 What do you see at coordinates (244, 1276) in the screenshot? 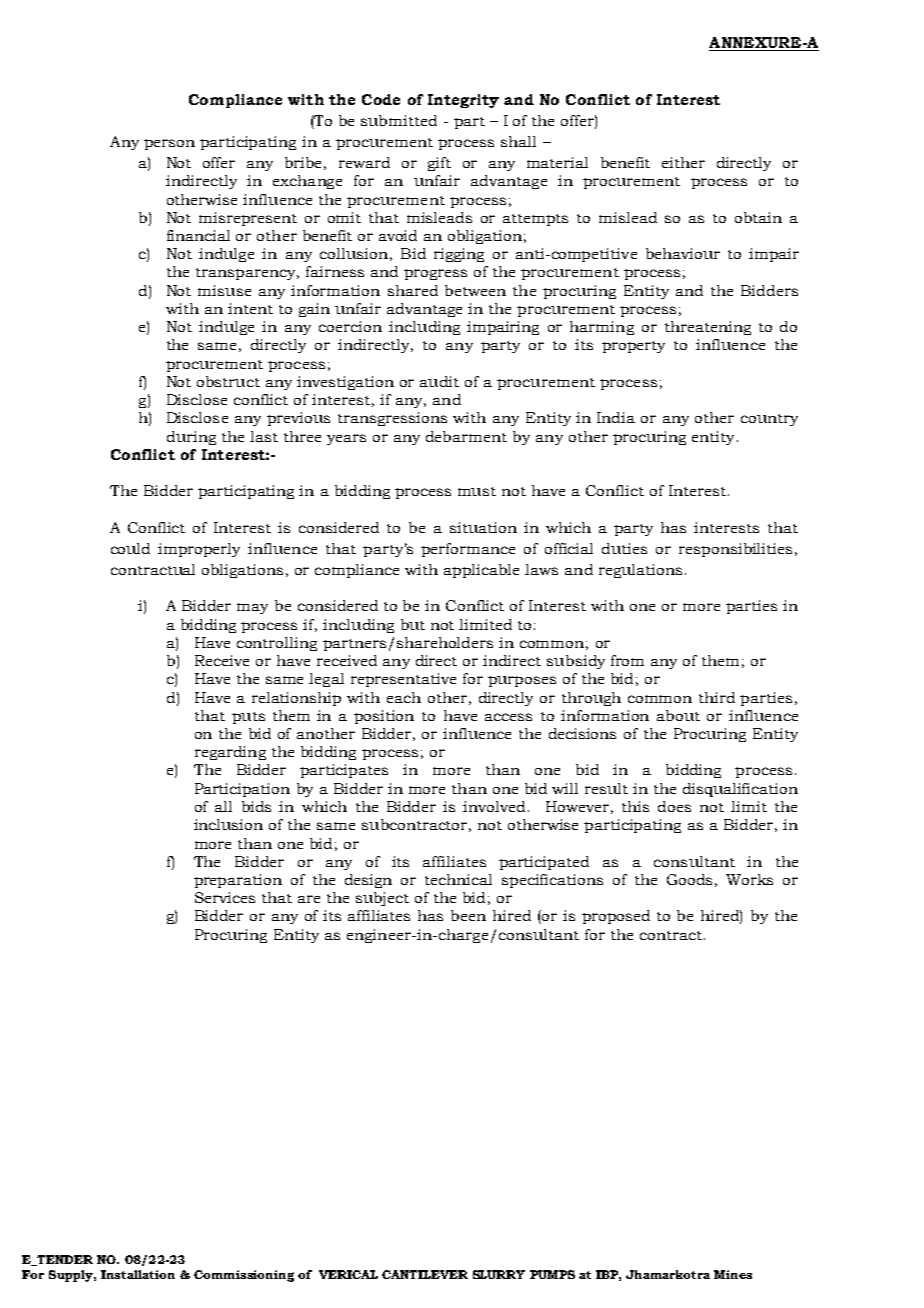
I see `Commissioning` at bounding box center [244, 1276].
